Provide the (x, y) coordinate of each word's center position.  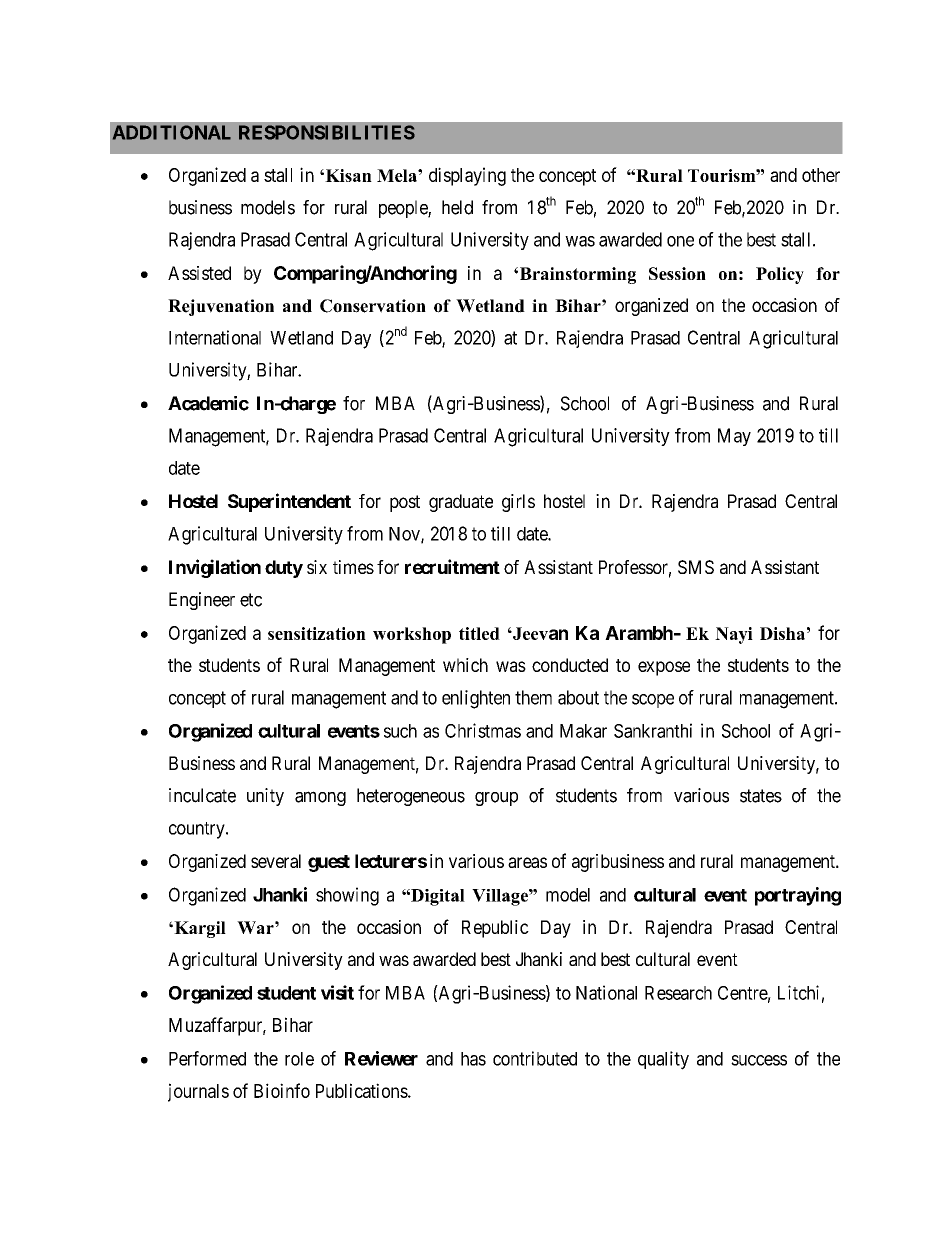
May (734, 437)
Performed (207, 1058)
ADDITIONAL (172, 132)
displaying (467, 176)
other (821, 175)
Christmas (483, 730)
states (761, 796)
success (759, 1060)
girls (518, 503)
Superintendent (289, 502)
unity (265, 797)
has (473, 1059)
